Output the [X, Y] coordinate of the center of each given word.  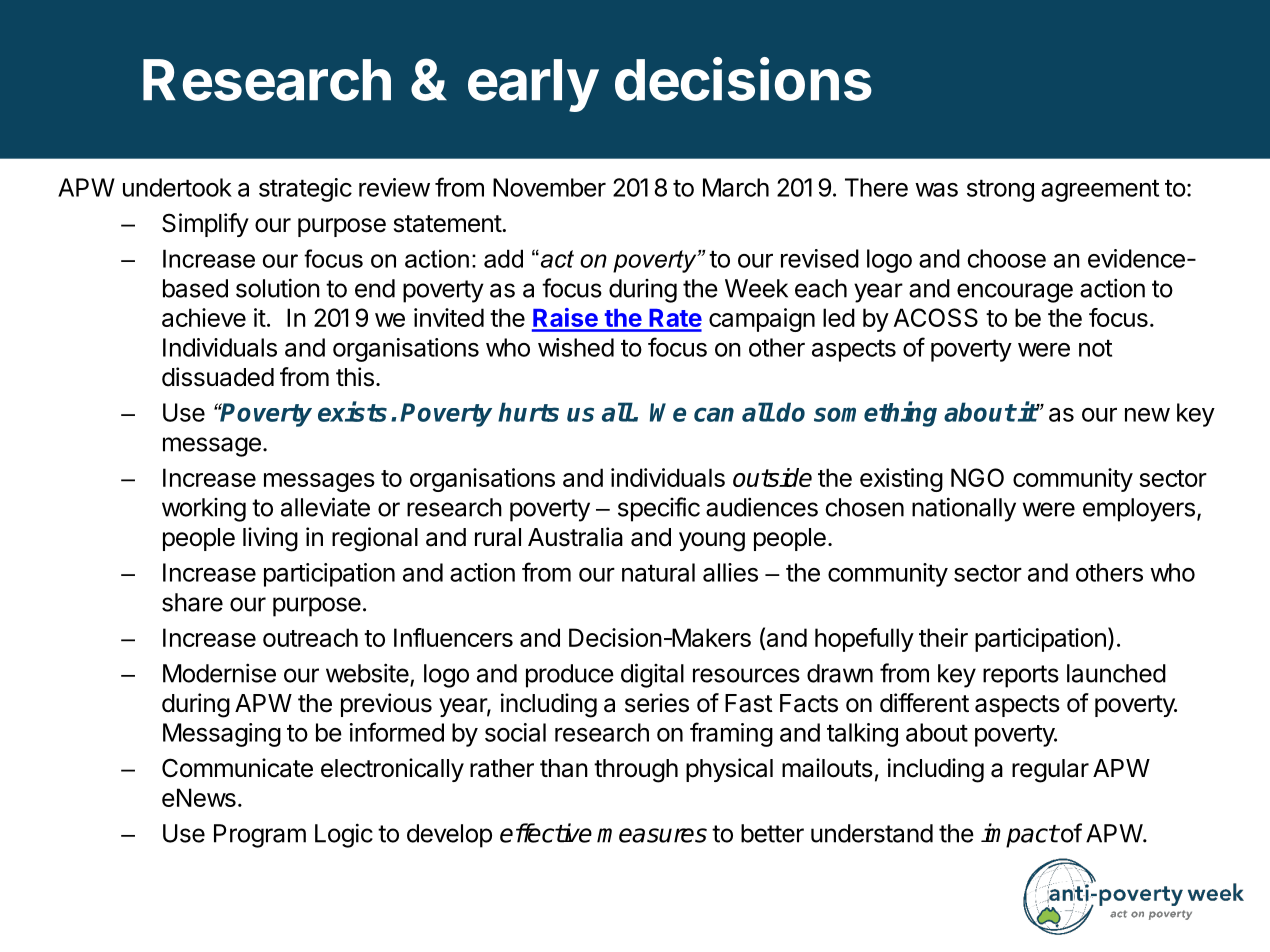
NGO [977, 477]
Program [260, 836]
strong [1000, 190]
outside [772, 477]
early [533, 85]
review [394, 187]
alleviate [325, 507]
